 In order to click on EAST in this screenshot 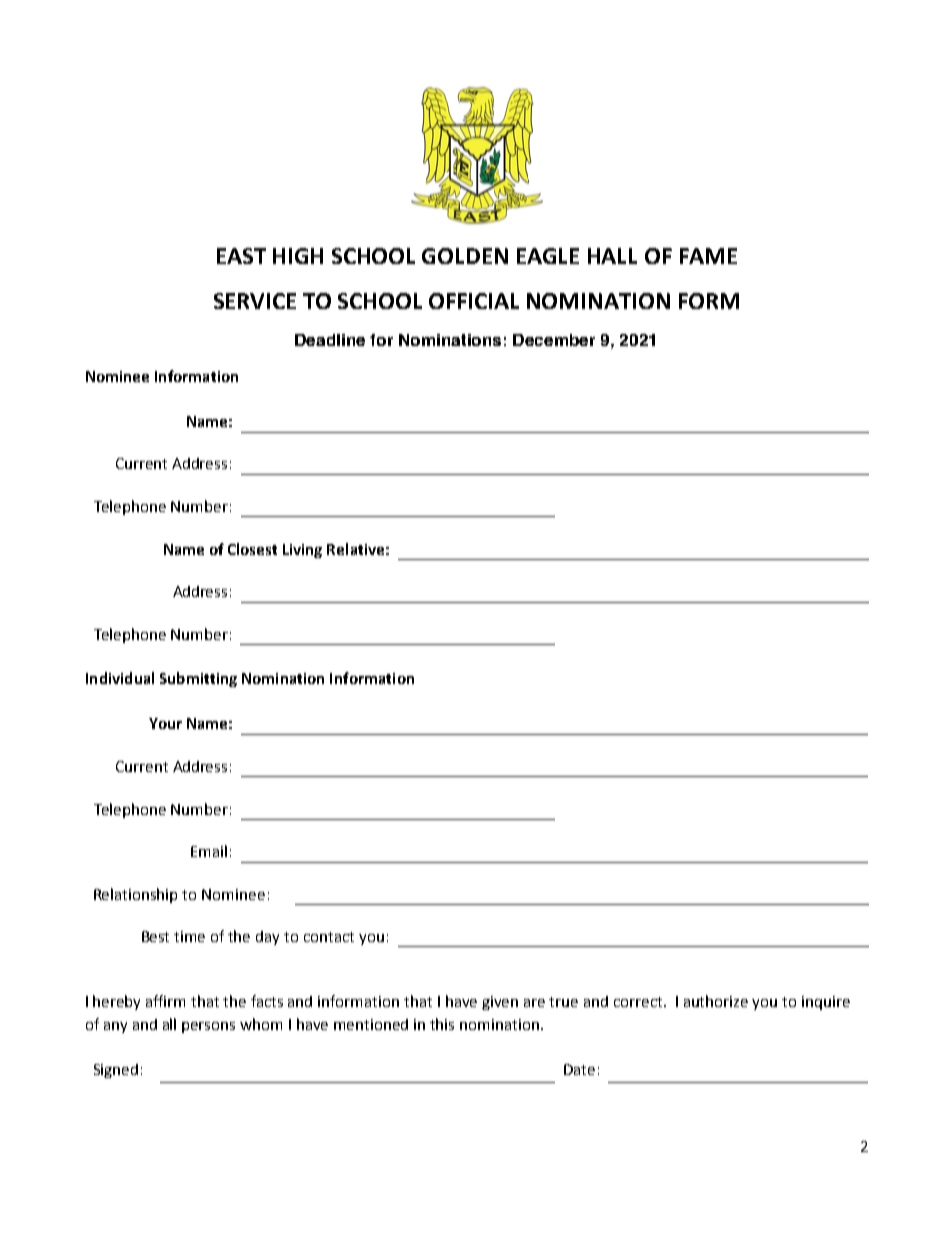, I will do `click(241, 256)`.
